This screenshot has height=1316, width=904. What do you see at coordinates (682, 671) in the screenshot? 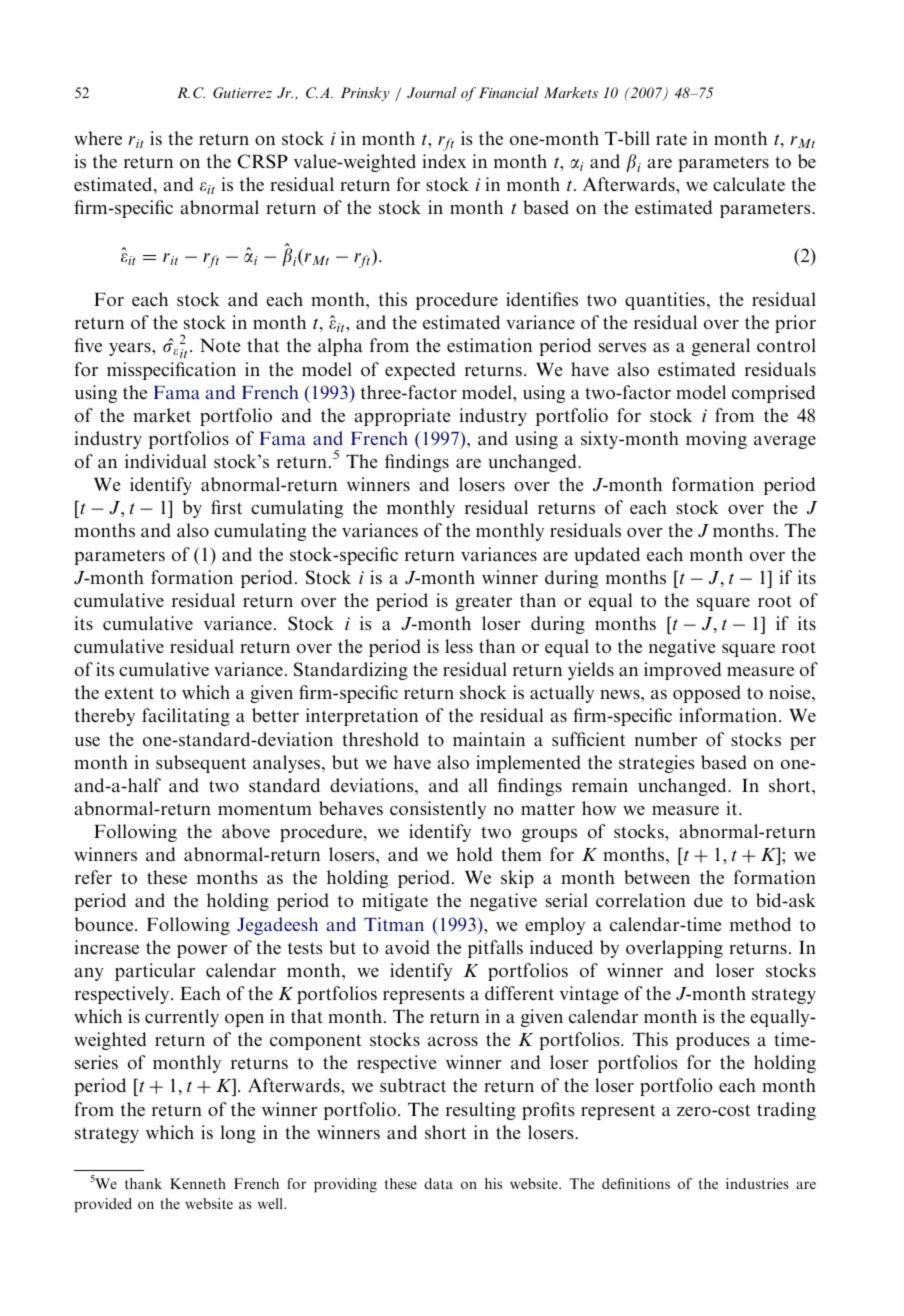
I see `improved` at bounding box center [682, 671].
